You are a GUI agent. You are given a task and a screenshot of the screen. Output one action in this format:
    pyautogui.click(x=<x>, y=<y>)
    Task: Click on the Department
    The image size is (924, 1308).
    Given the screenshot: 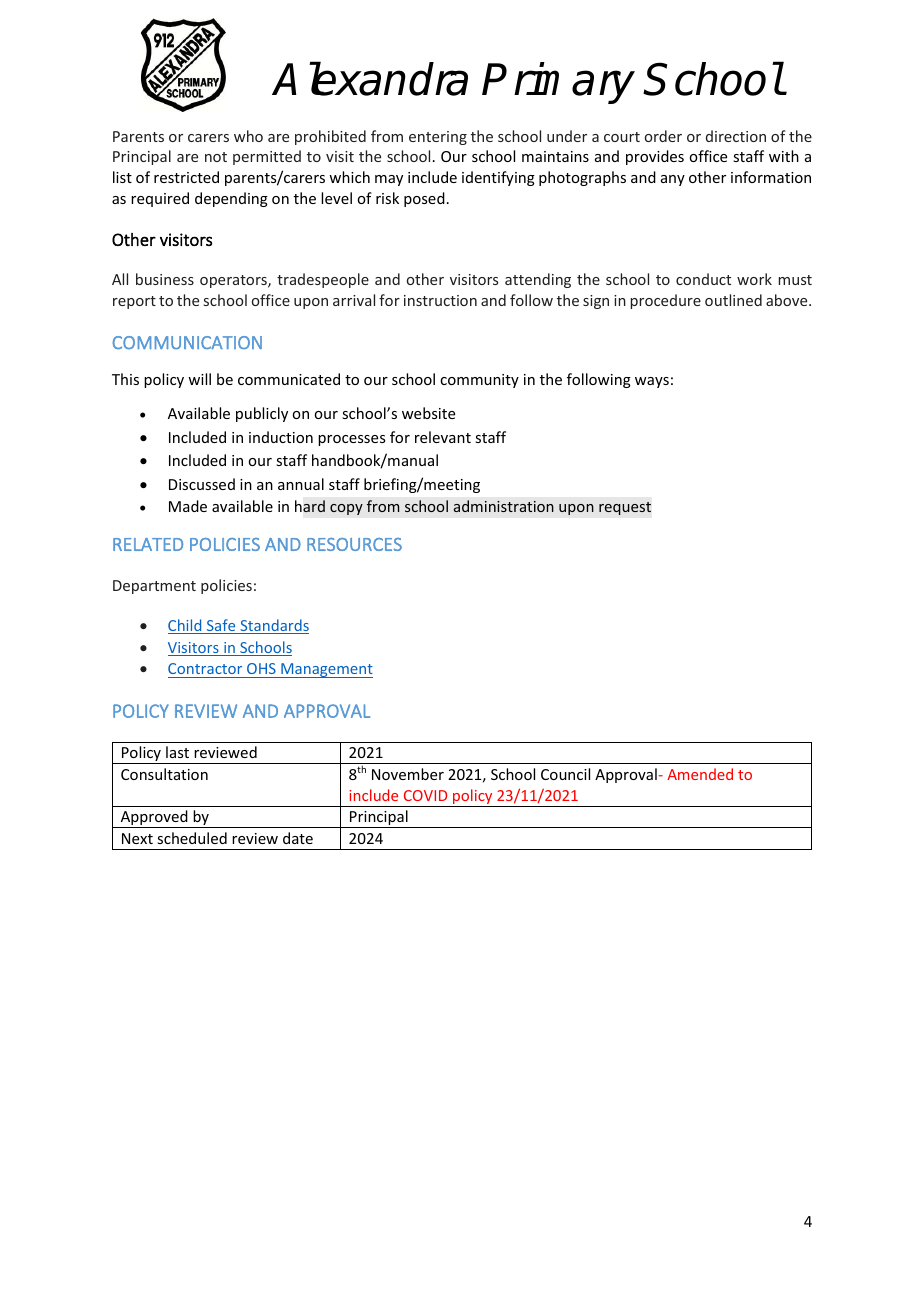 What is the action you would take?
    pyautogui.click(x=154, y=587)
